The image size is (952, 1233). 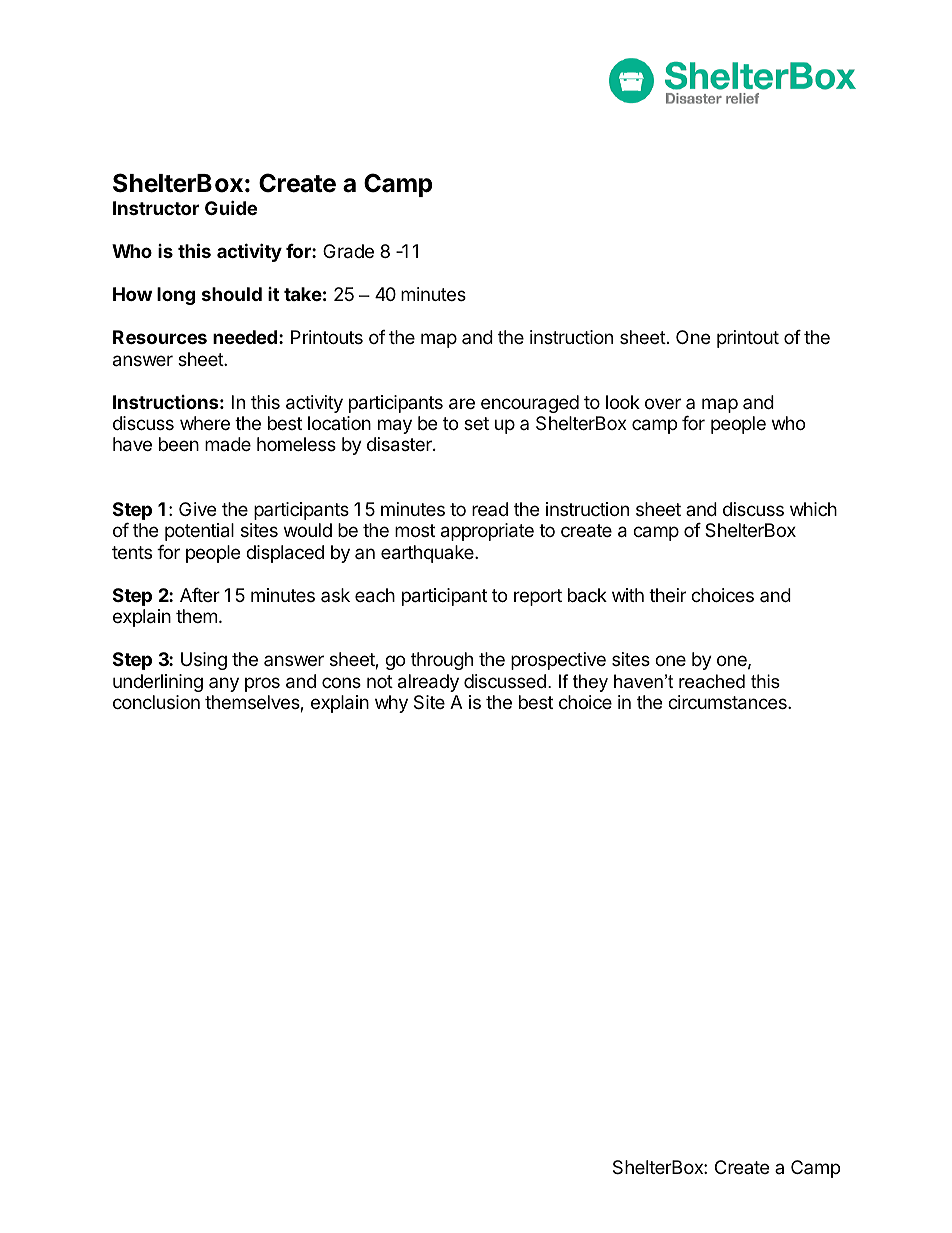 What do you see at coordinates (228, 444) in the document?
I see `made` at bounding box center [228, 444].
